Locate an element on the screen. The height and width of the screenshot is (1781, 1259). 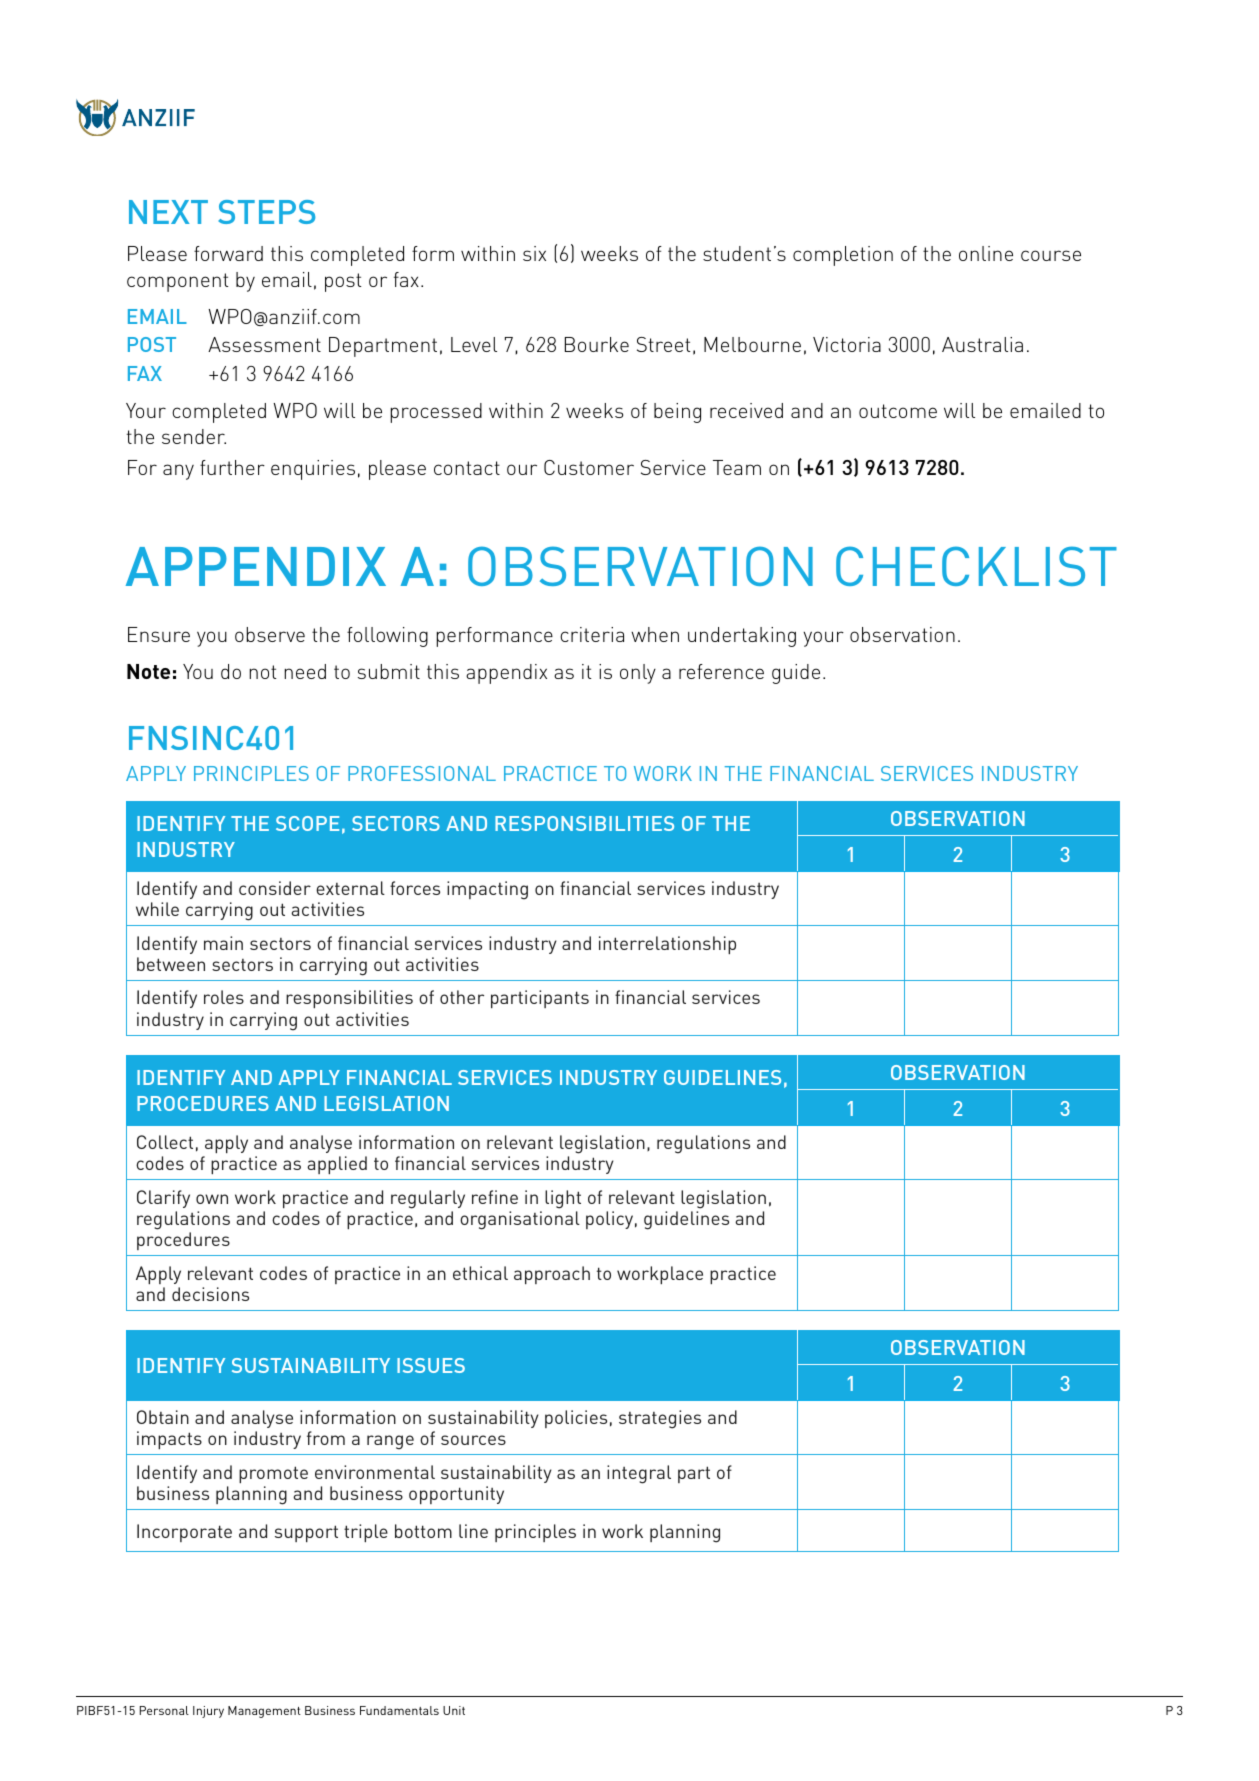
strategies is located at coordinates (660, 1419).
